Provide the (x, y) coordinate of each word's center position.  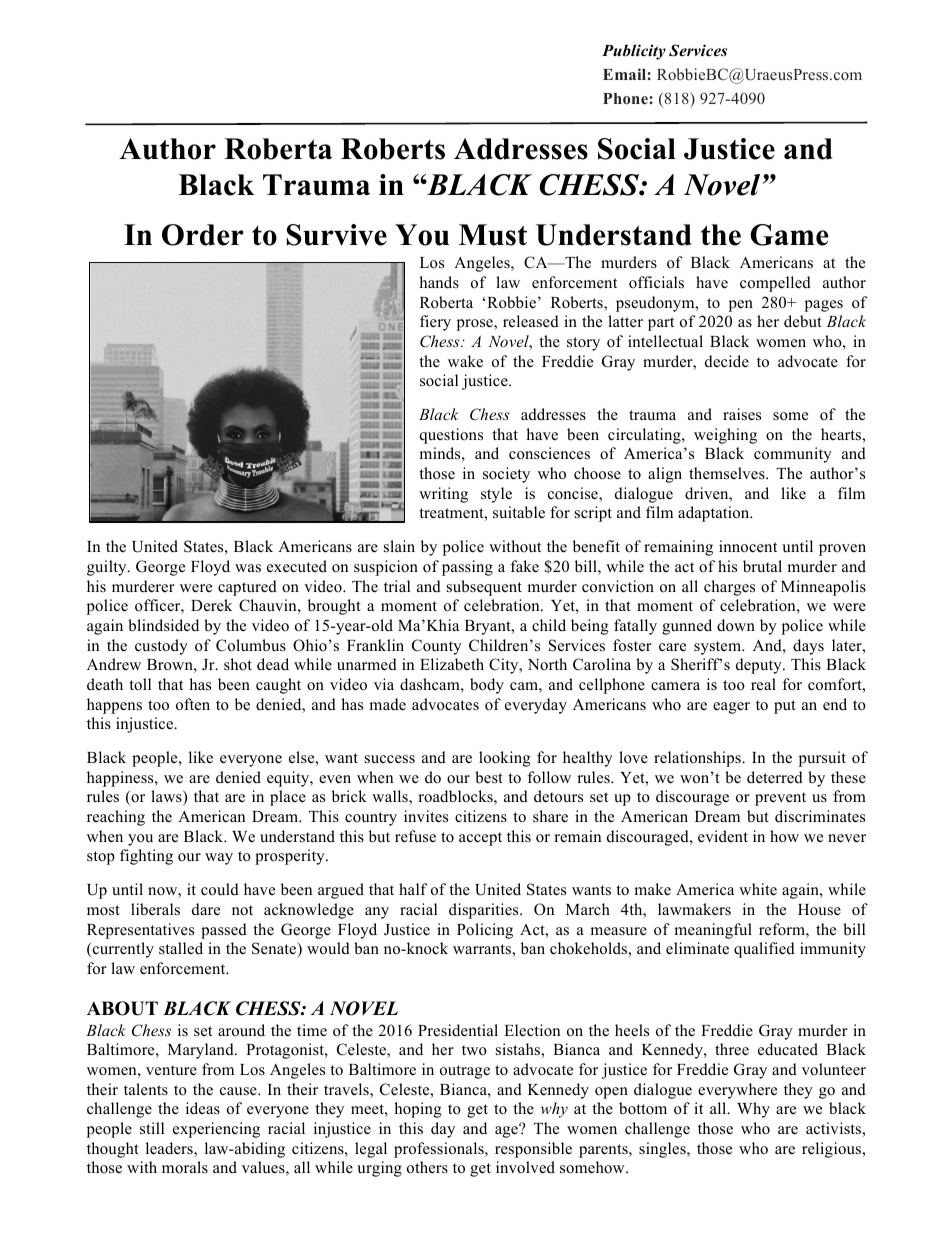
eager (731, 708)
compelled (775, 284)
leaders (170, 1149)
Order (203, 235)
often (193, 704)
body (487, 686)
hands (439, 282)
